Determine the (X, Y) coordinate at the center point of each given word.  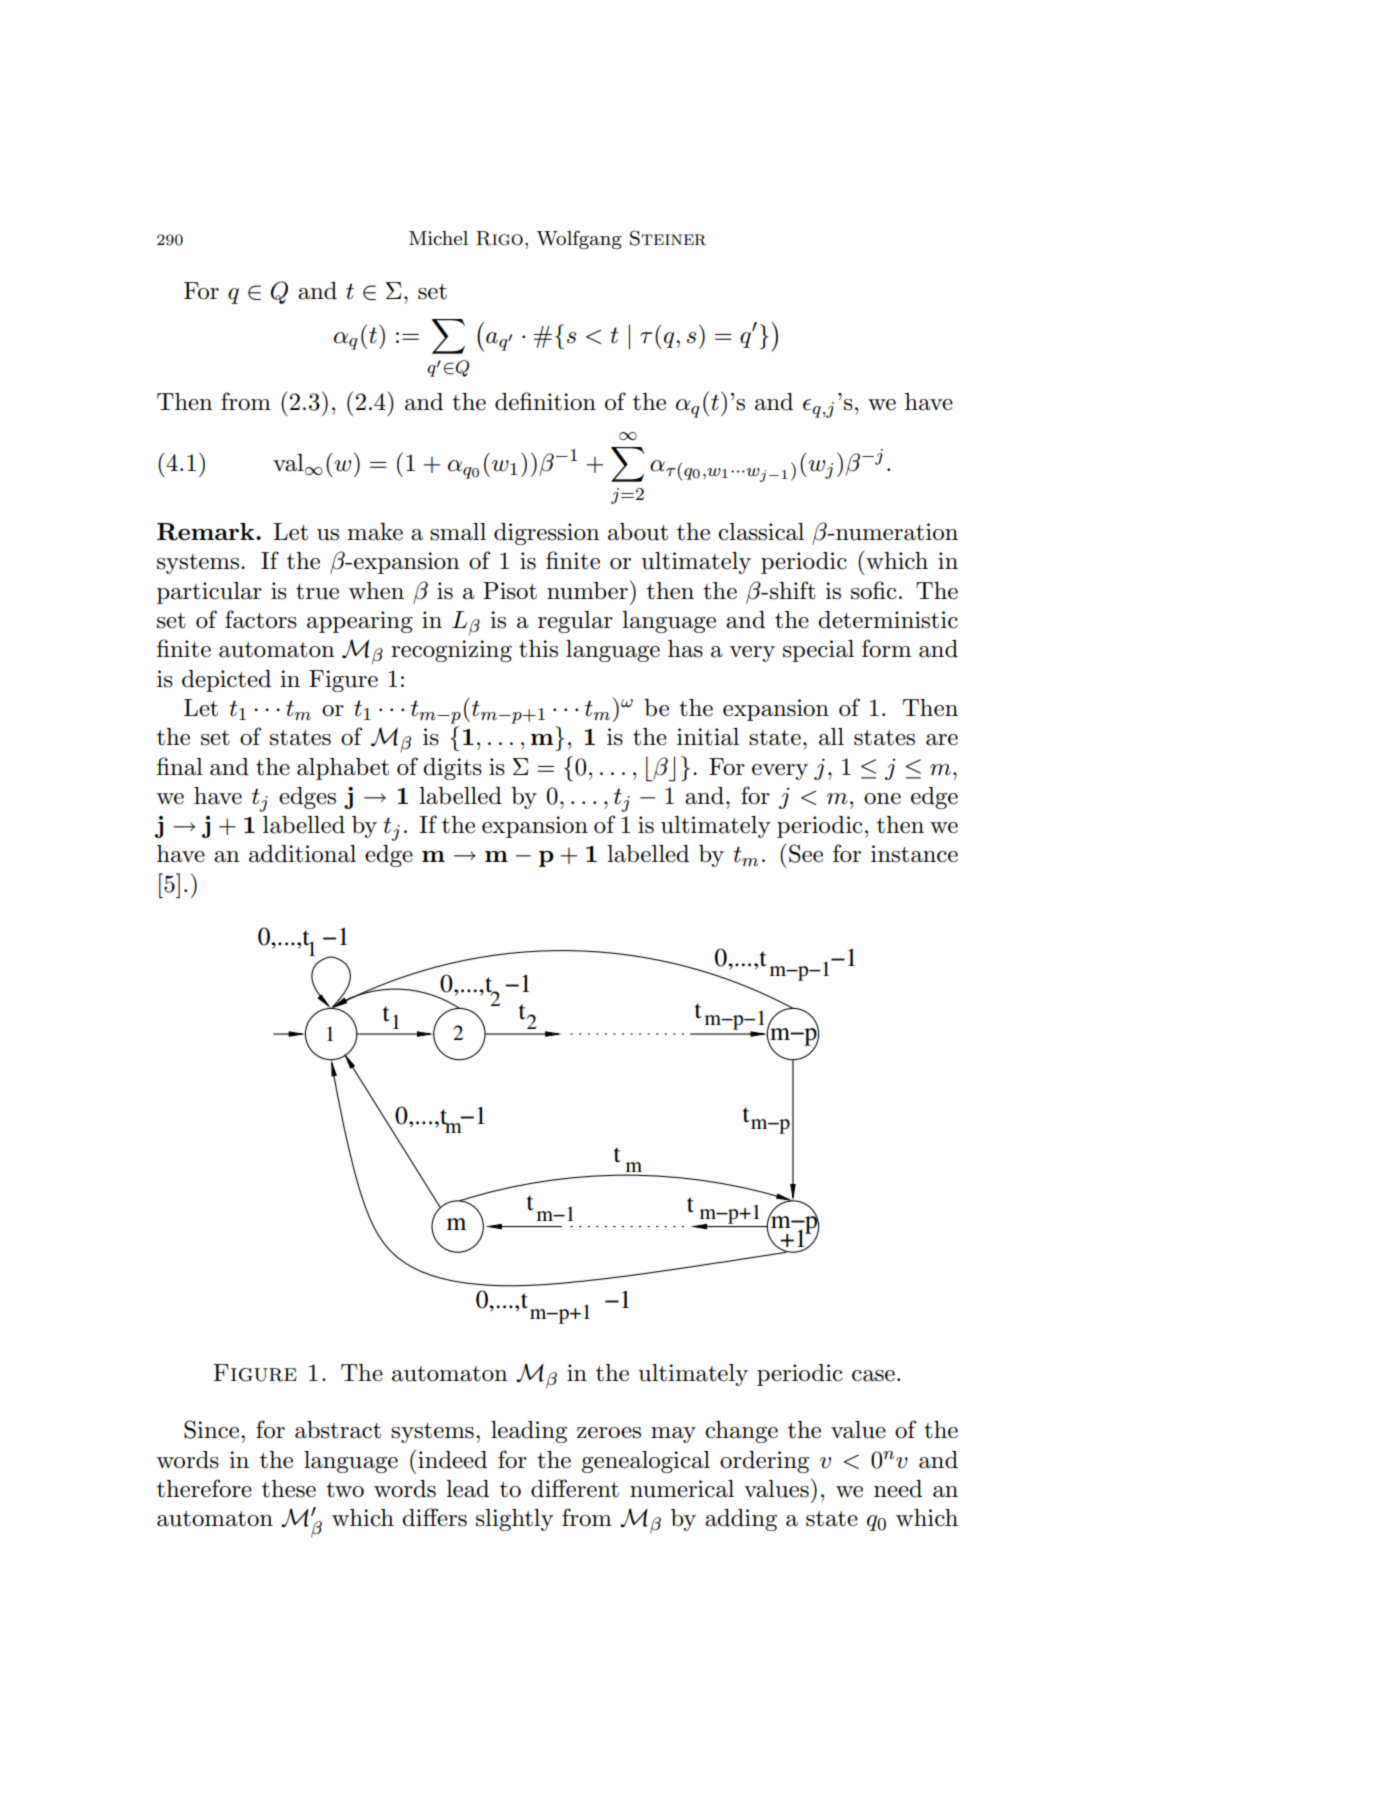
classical (761, 532)
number (587, 591)
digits (452, 769)
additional (302, 854)
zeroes (609, 1433)
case (873, 1376)
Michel (438, 238)
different (575, 1488)
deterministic (888, 620)
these (289, 1489)
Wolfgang (579, 239)
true (317, 592)
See (806, 853)
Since (213, 1429)
